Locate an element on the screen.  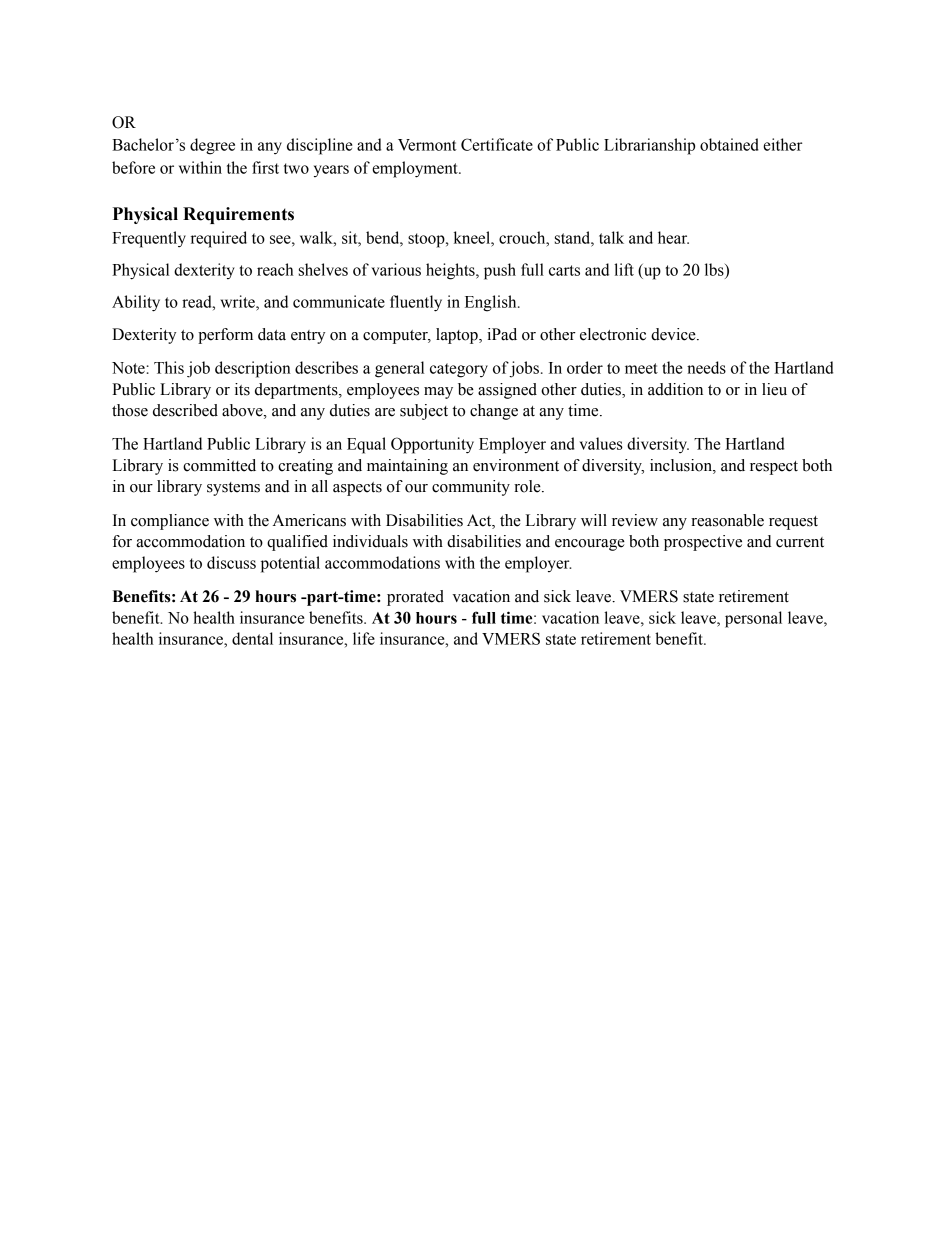
obtained is located at coordinates (729, 144).
